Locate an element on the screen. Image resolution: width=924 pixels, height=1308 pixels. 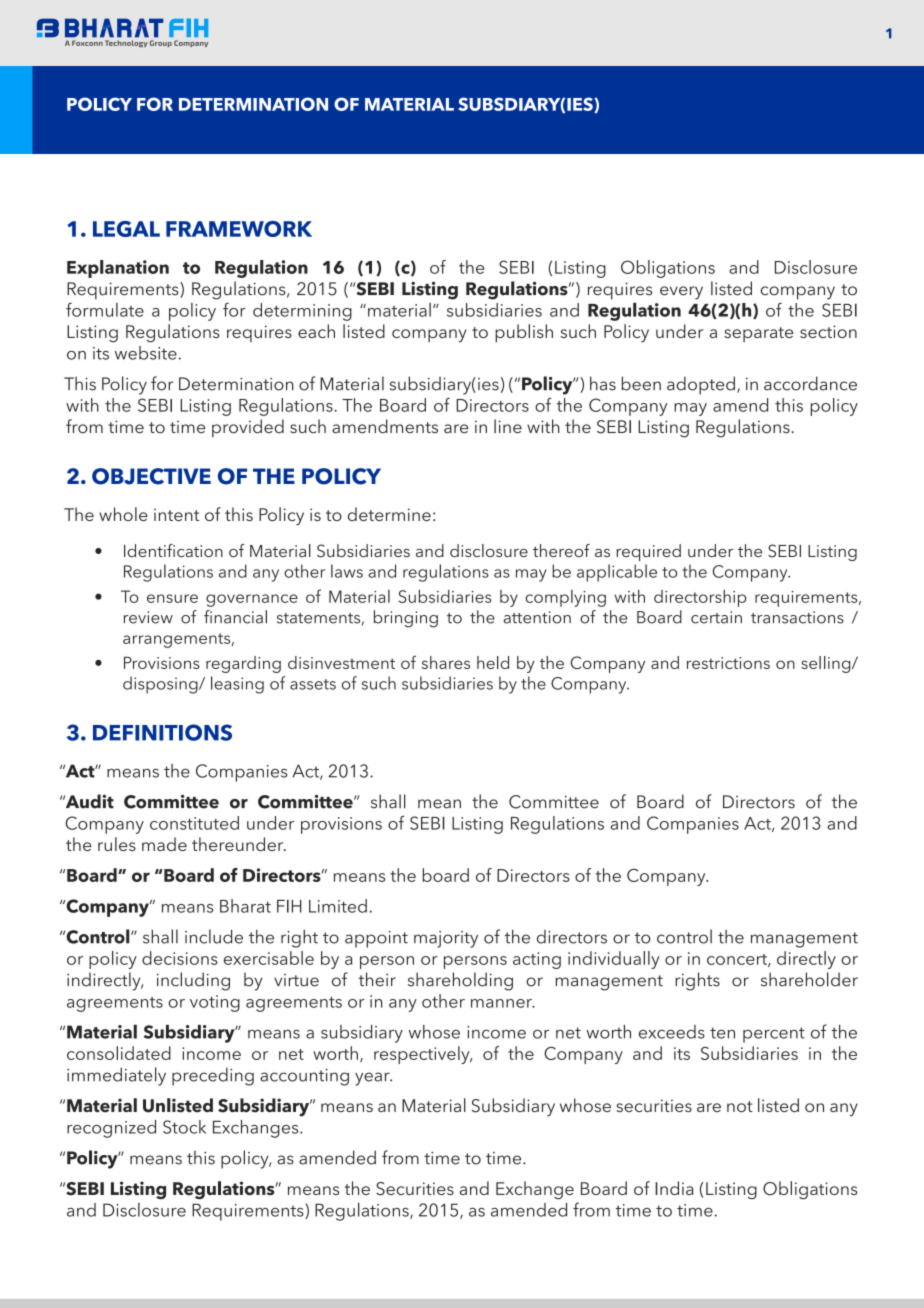
Stock is located at coordinates (184, 1127).
